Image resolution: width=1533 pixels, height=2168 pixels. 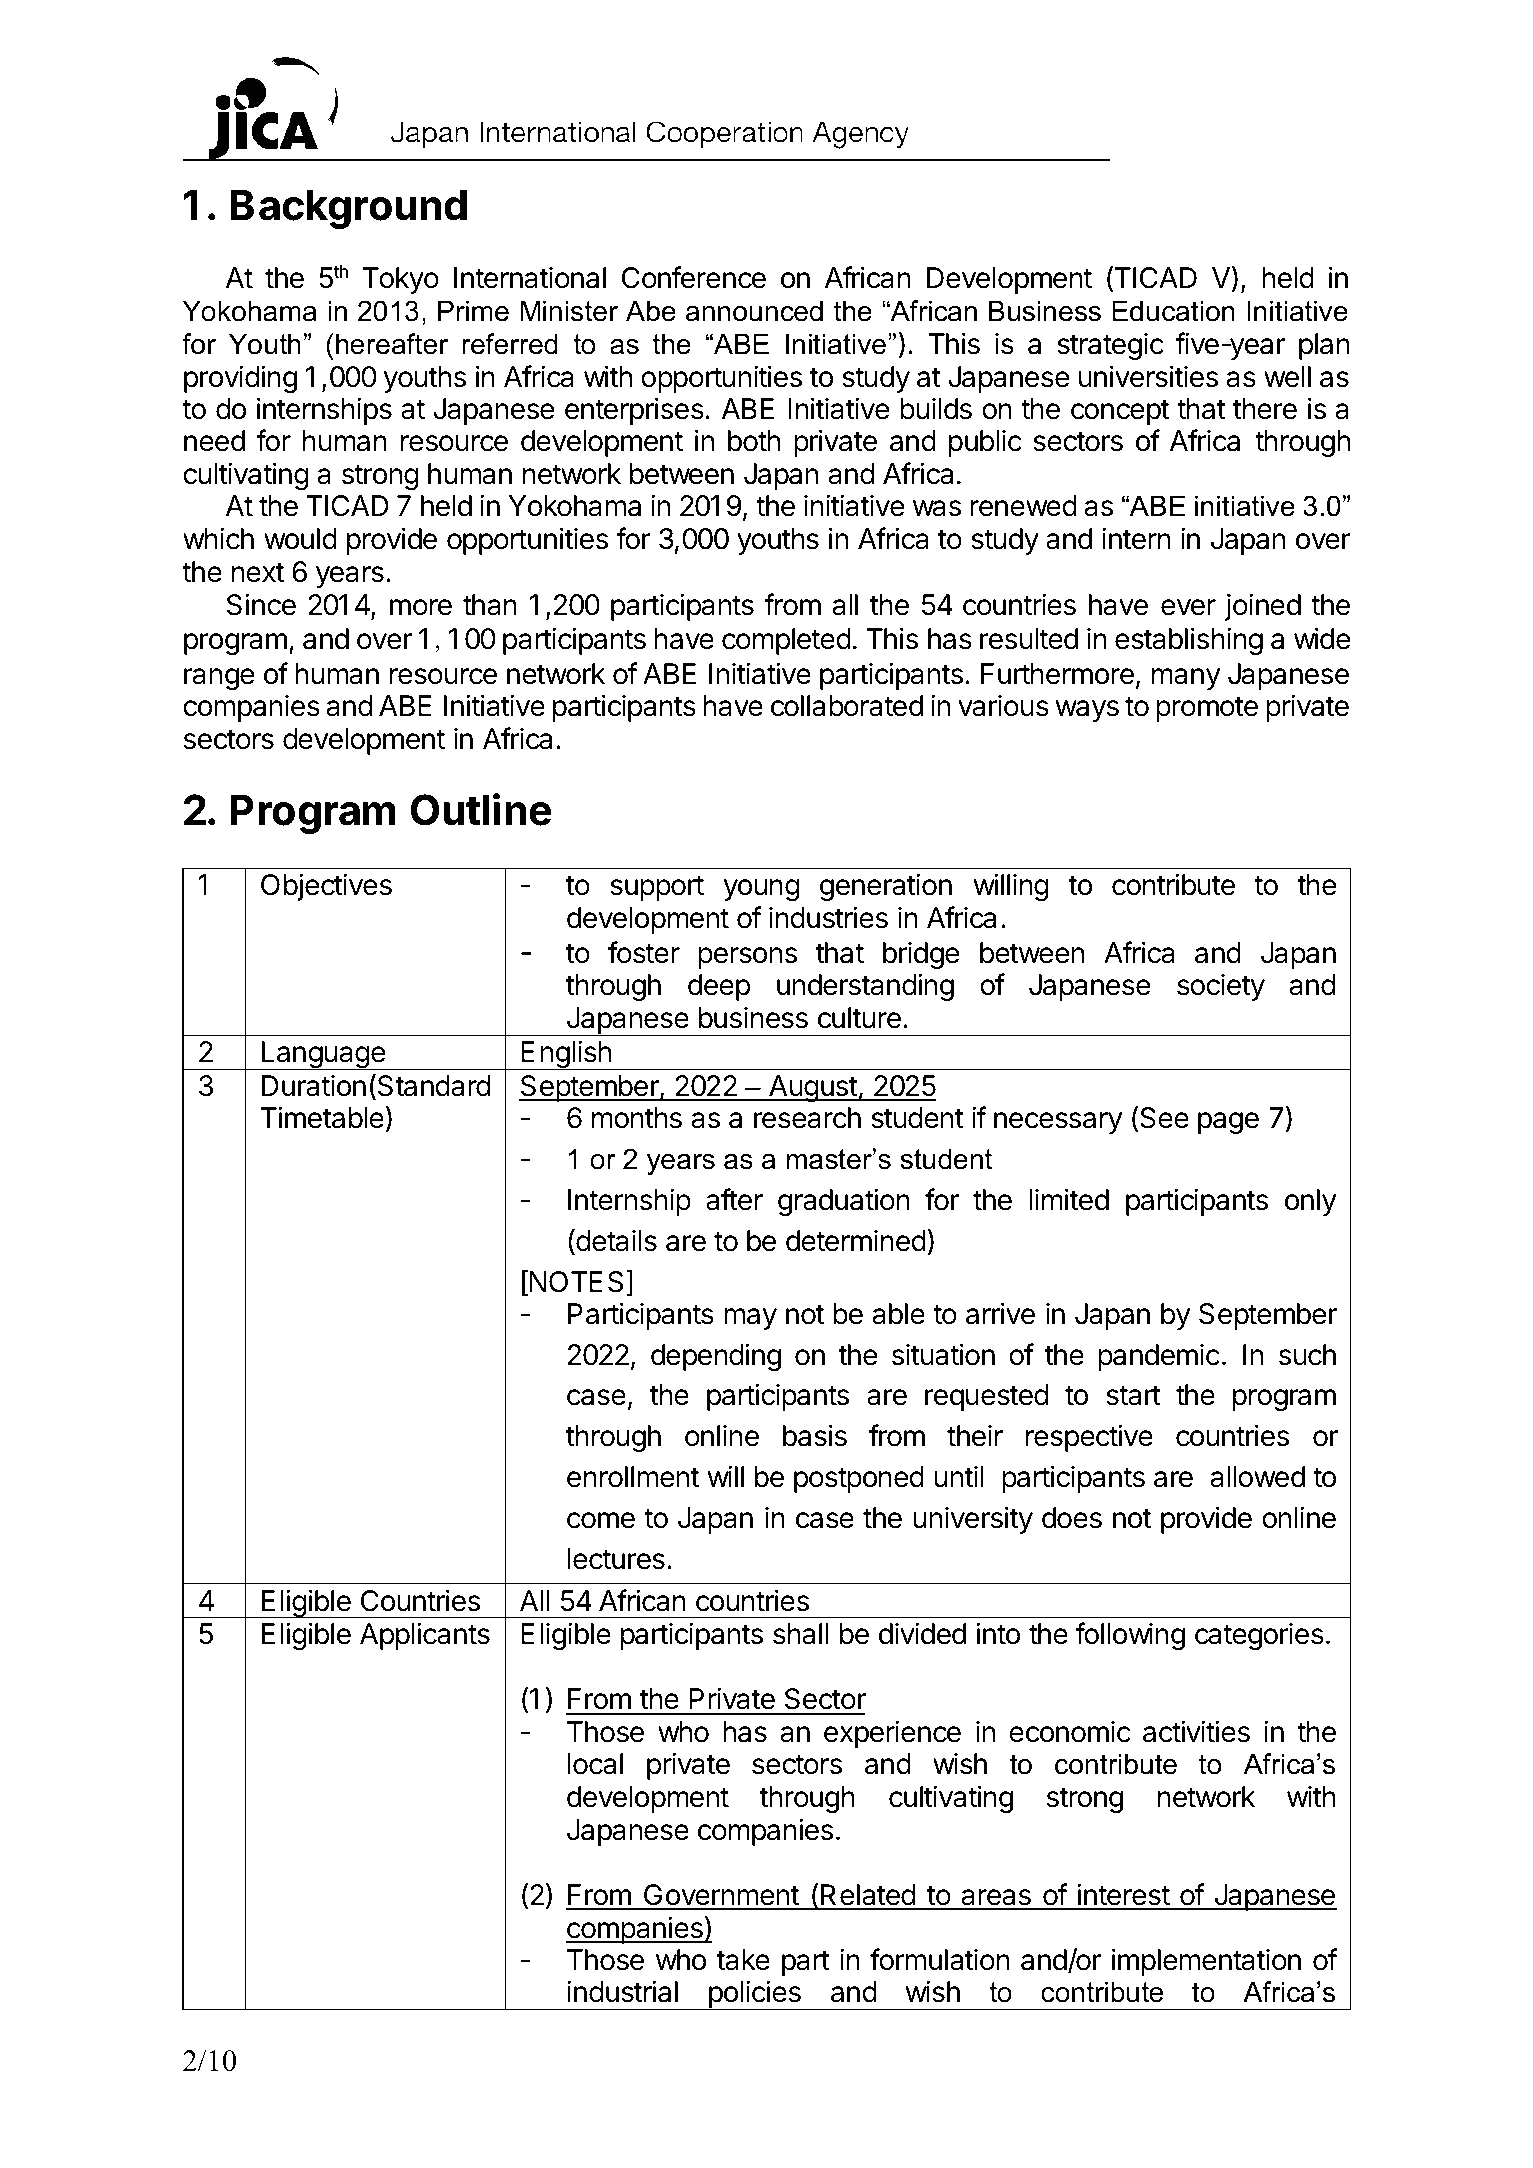 What do you see at coordinates (859, 1479) in the image?
I see `postponed` at bounding box center [859, 1479].
